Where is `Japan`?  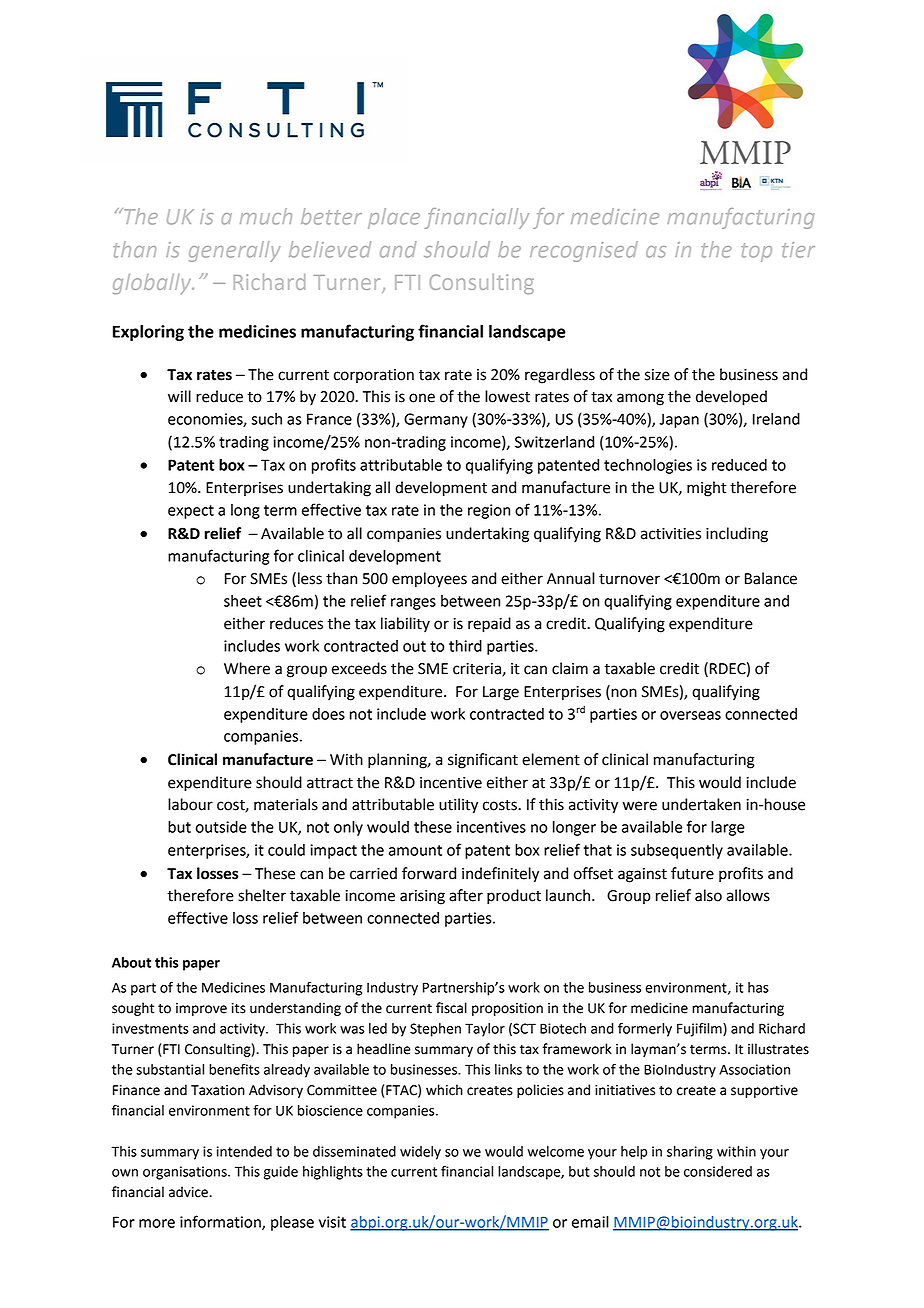
Japan is located at coordinates (679, 420).
